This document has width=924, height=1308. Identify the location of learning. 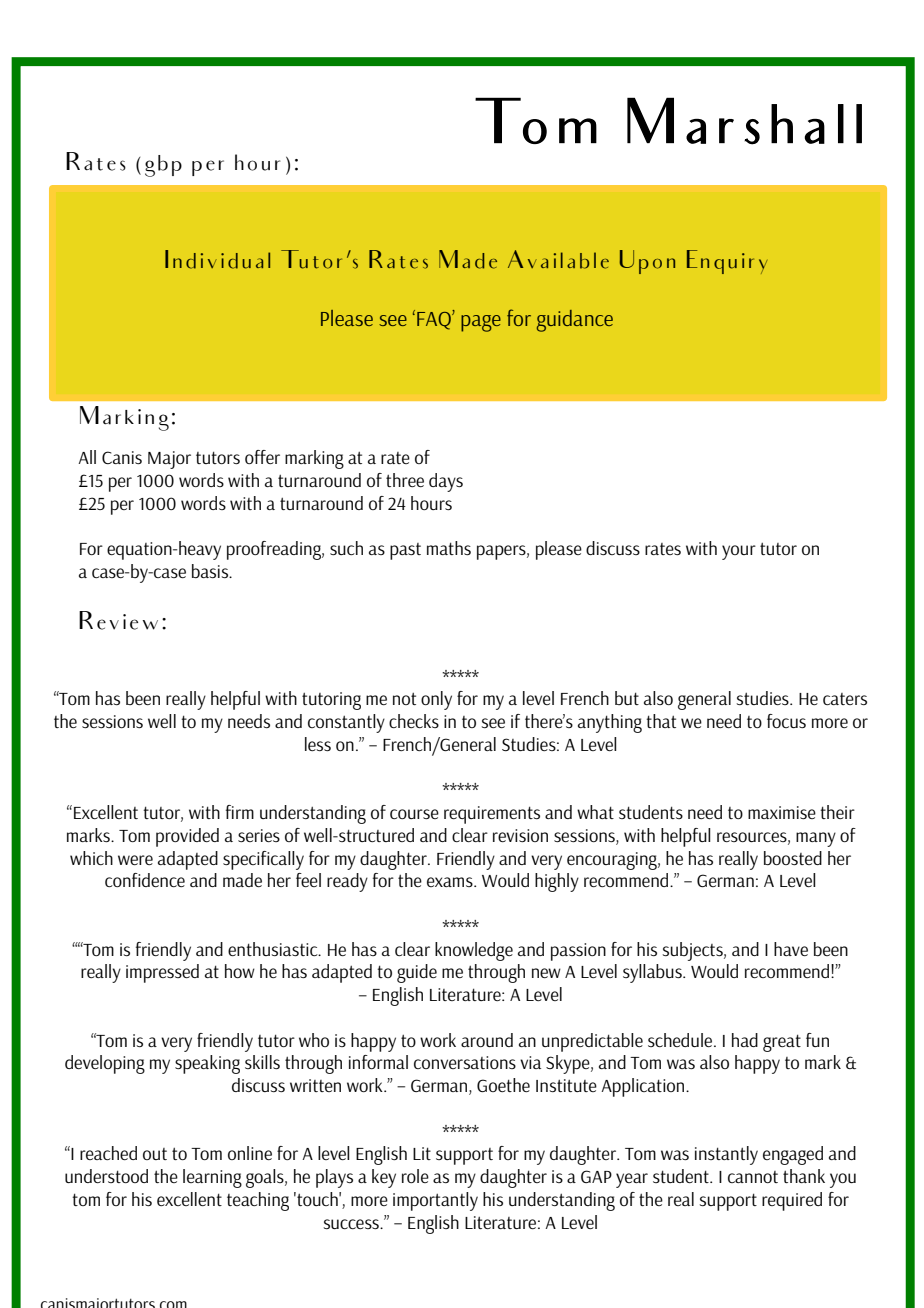
(212, 1178).
